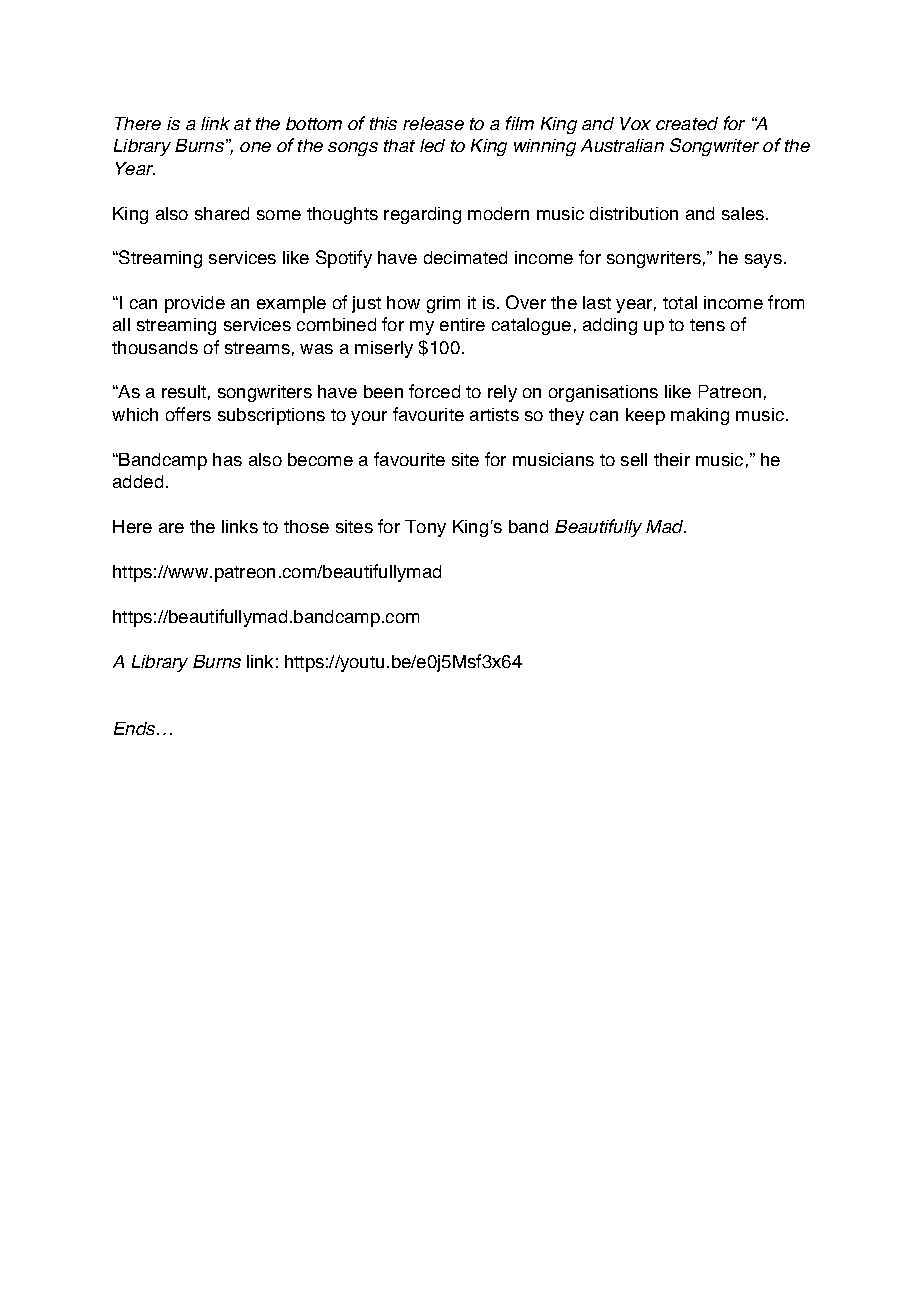 This screenshot has height=1308, width=924. I want to click on Tony, so click(425, 528).
